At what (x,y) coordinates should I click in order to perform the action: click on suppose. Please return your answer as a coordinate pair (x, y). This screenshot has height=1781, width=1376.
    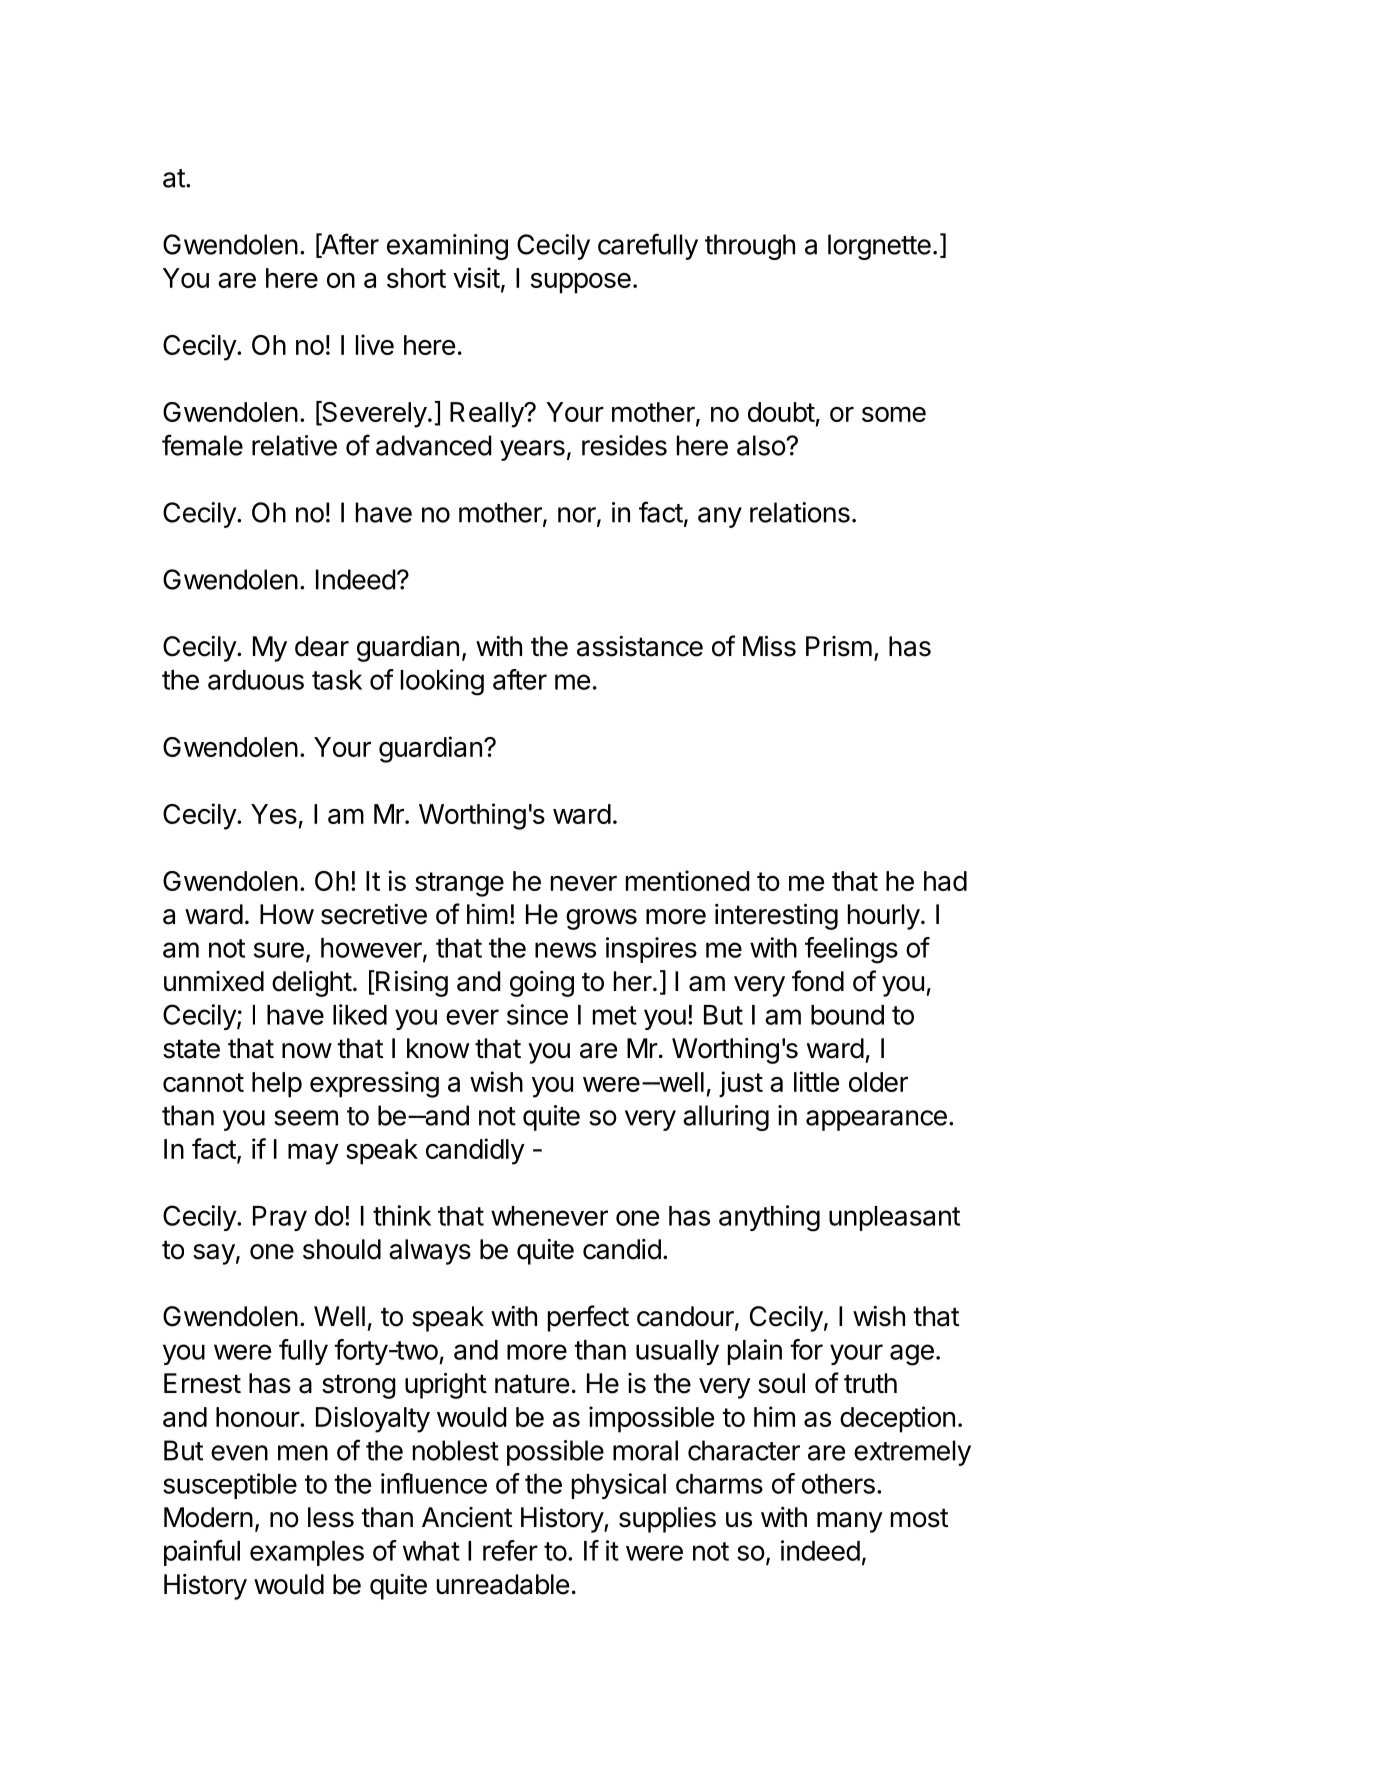
    Looking at the image, I should click on (581, 283).
